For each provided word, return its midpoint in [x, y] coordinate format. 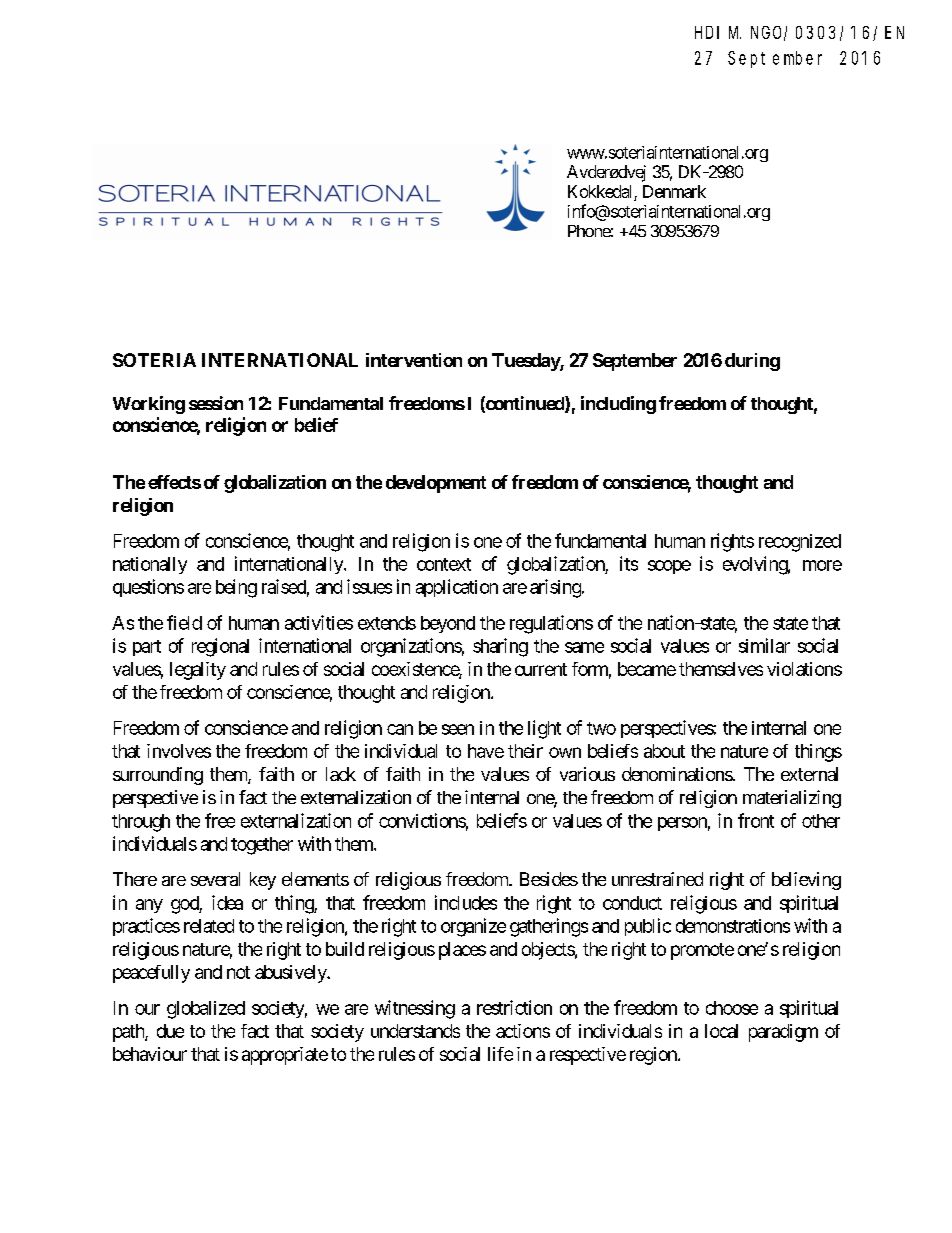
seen [458, 729]
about [664, 751]
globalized [206, 1010]
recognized [800, 543]
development [436, 484]
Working [149, 405]
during [752, 362]
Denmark [674, 191]
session [216, 403]
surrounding [158, 776]
